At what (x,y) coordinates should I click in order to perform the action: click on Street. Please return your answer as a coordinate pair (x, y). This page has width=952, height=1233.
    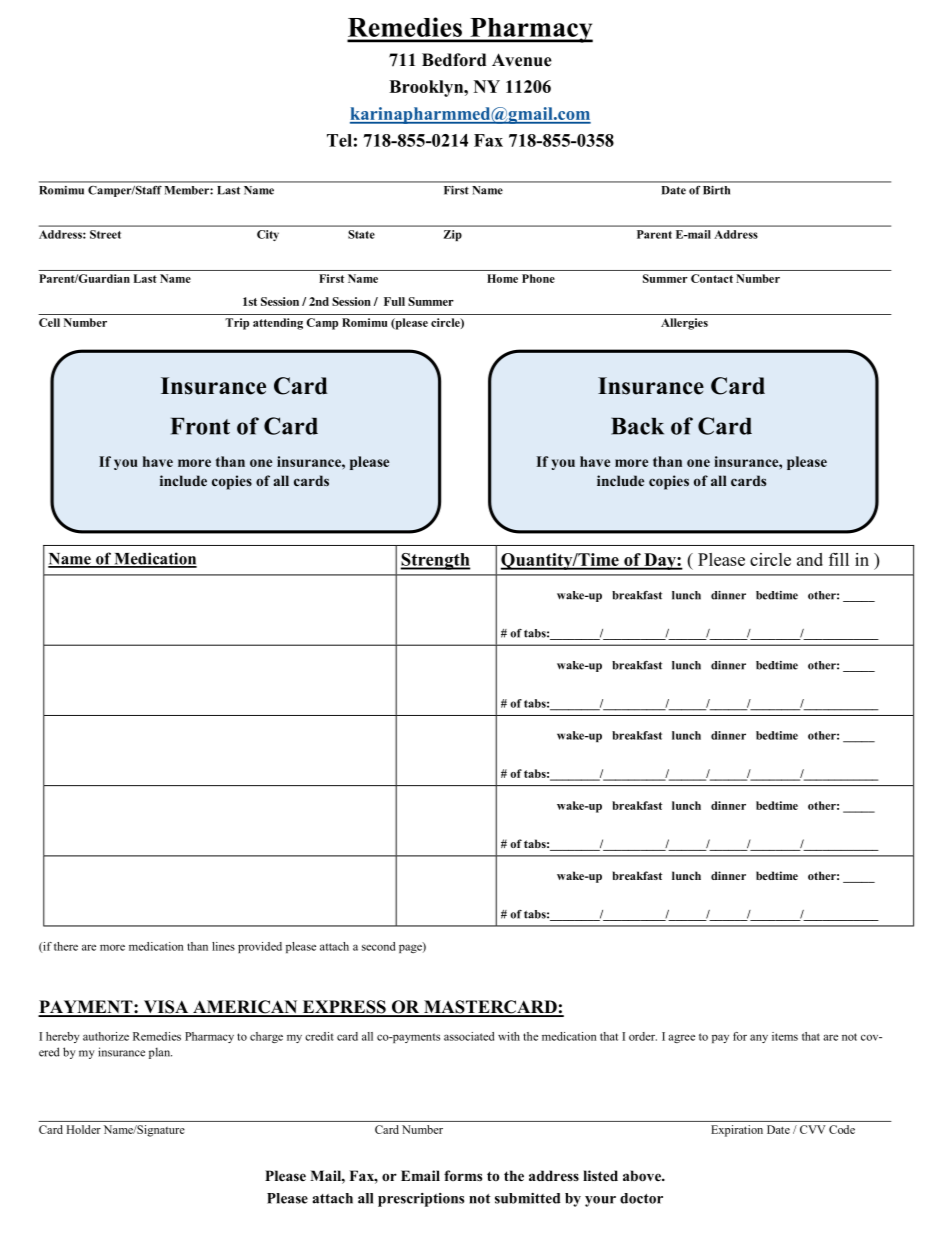
    Looking at the image, I should click on (105, 234).
